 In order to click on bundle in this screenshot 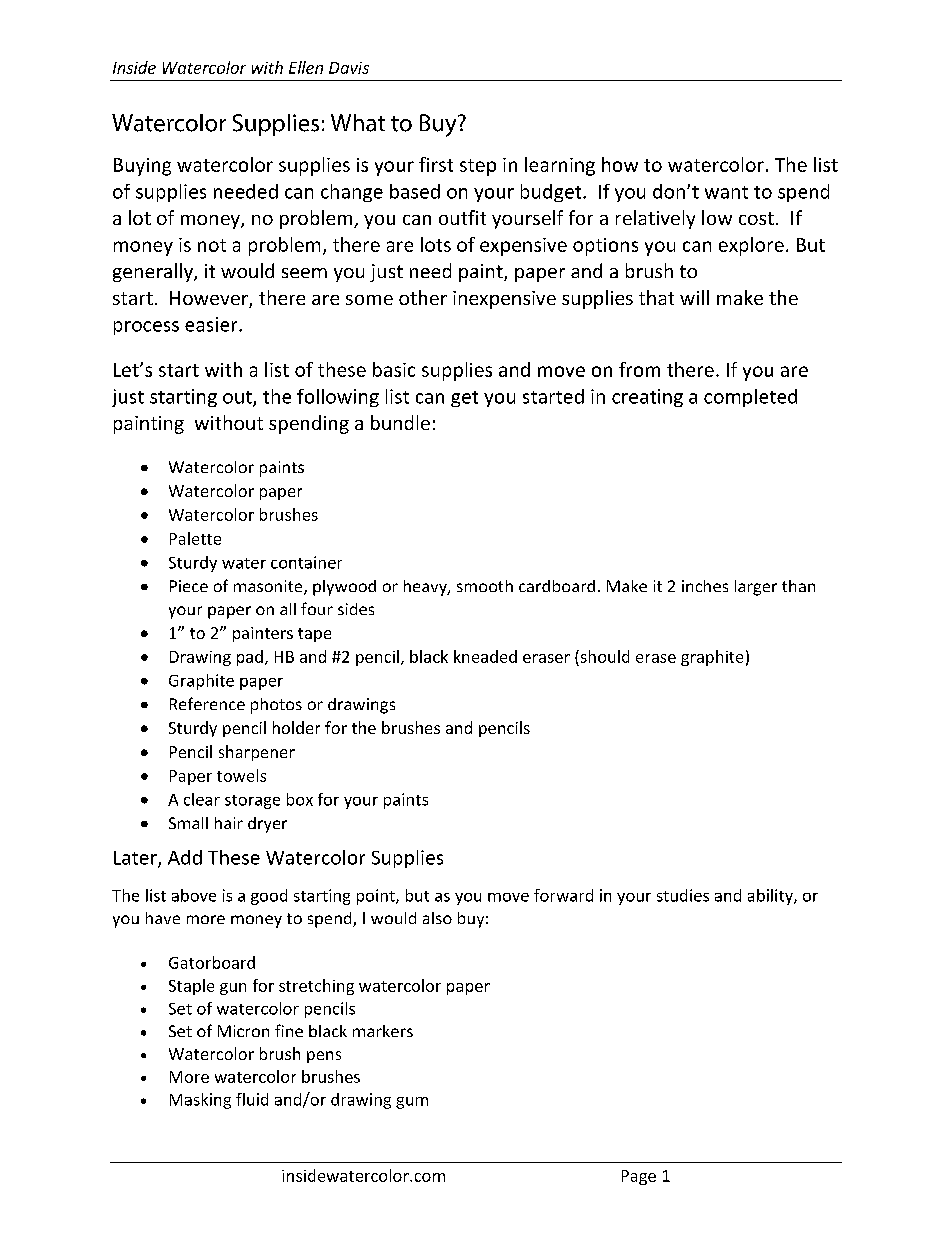, I will do `click(400, 422)`.
